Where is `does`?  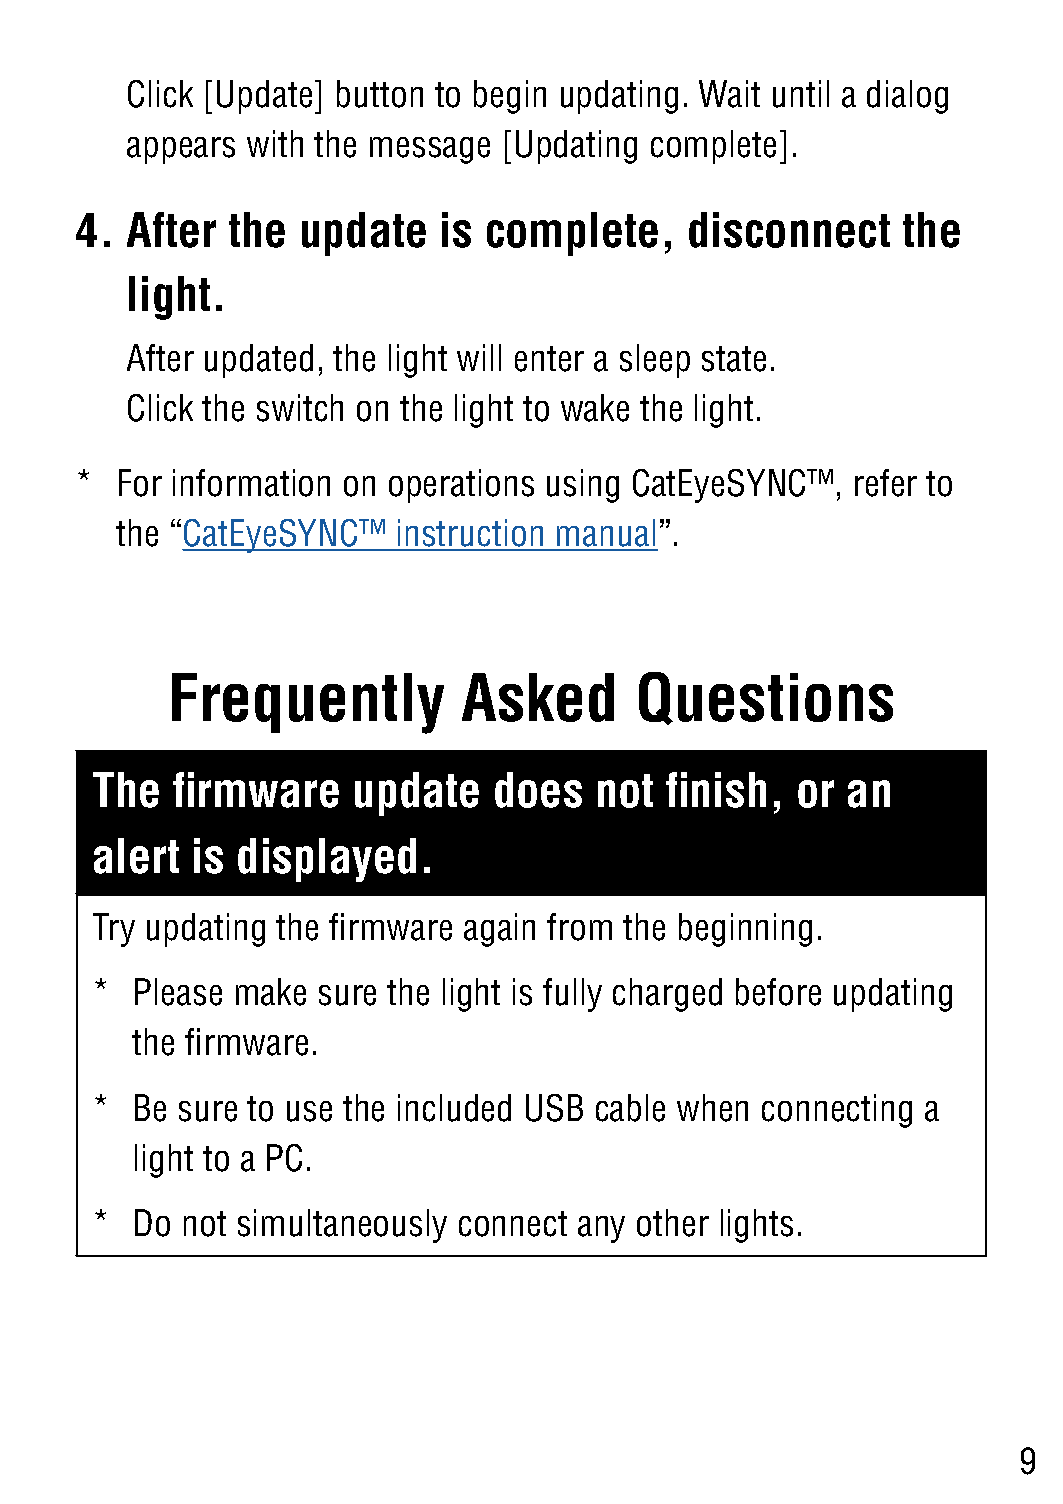
does is located at coordinates (538, 790).
